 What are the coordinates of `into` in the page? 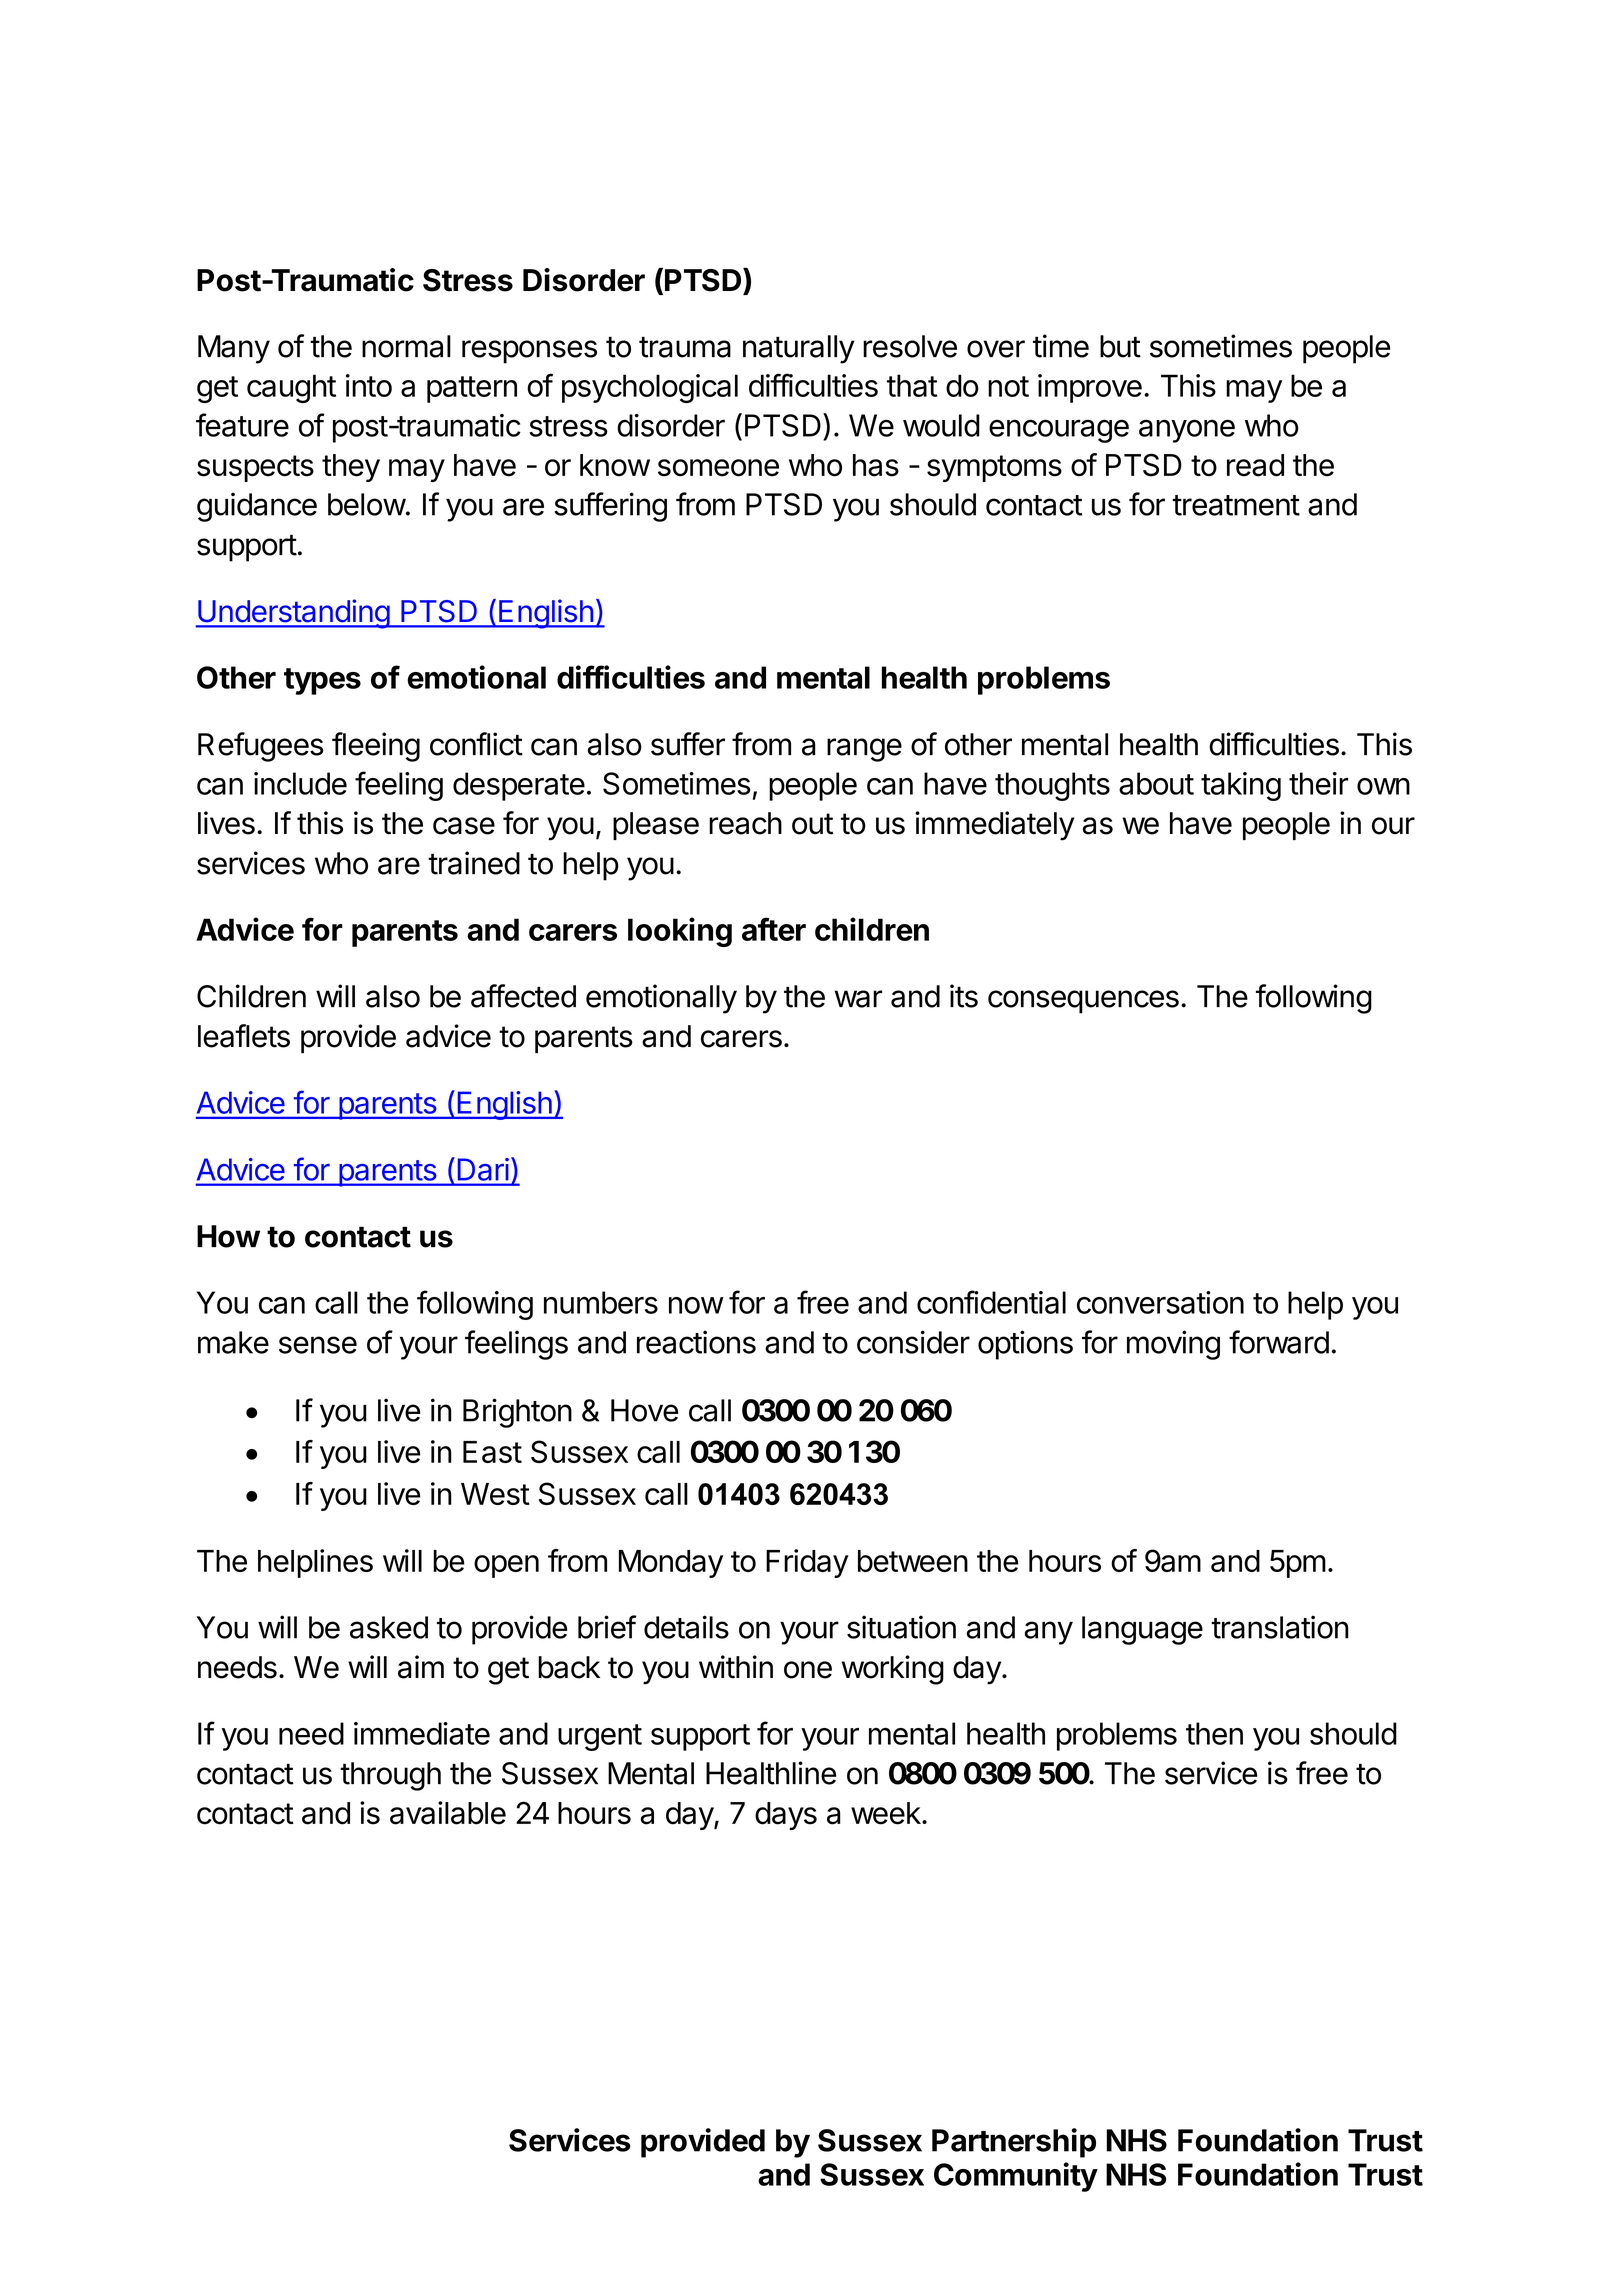 It's located at (369, 385).
